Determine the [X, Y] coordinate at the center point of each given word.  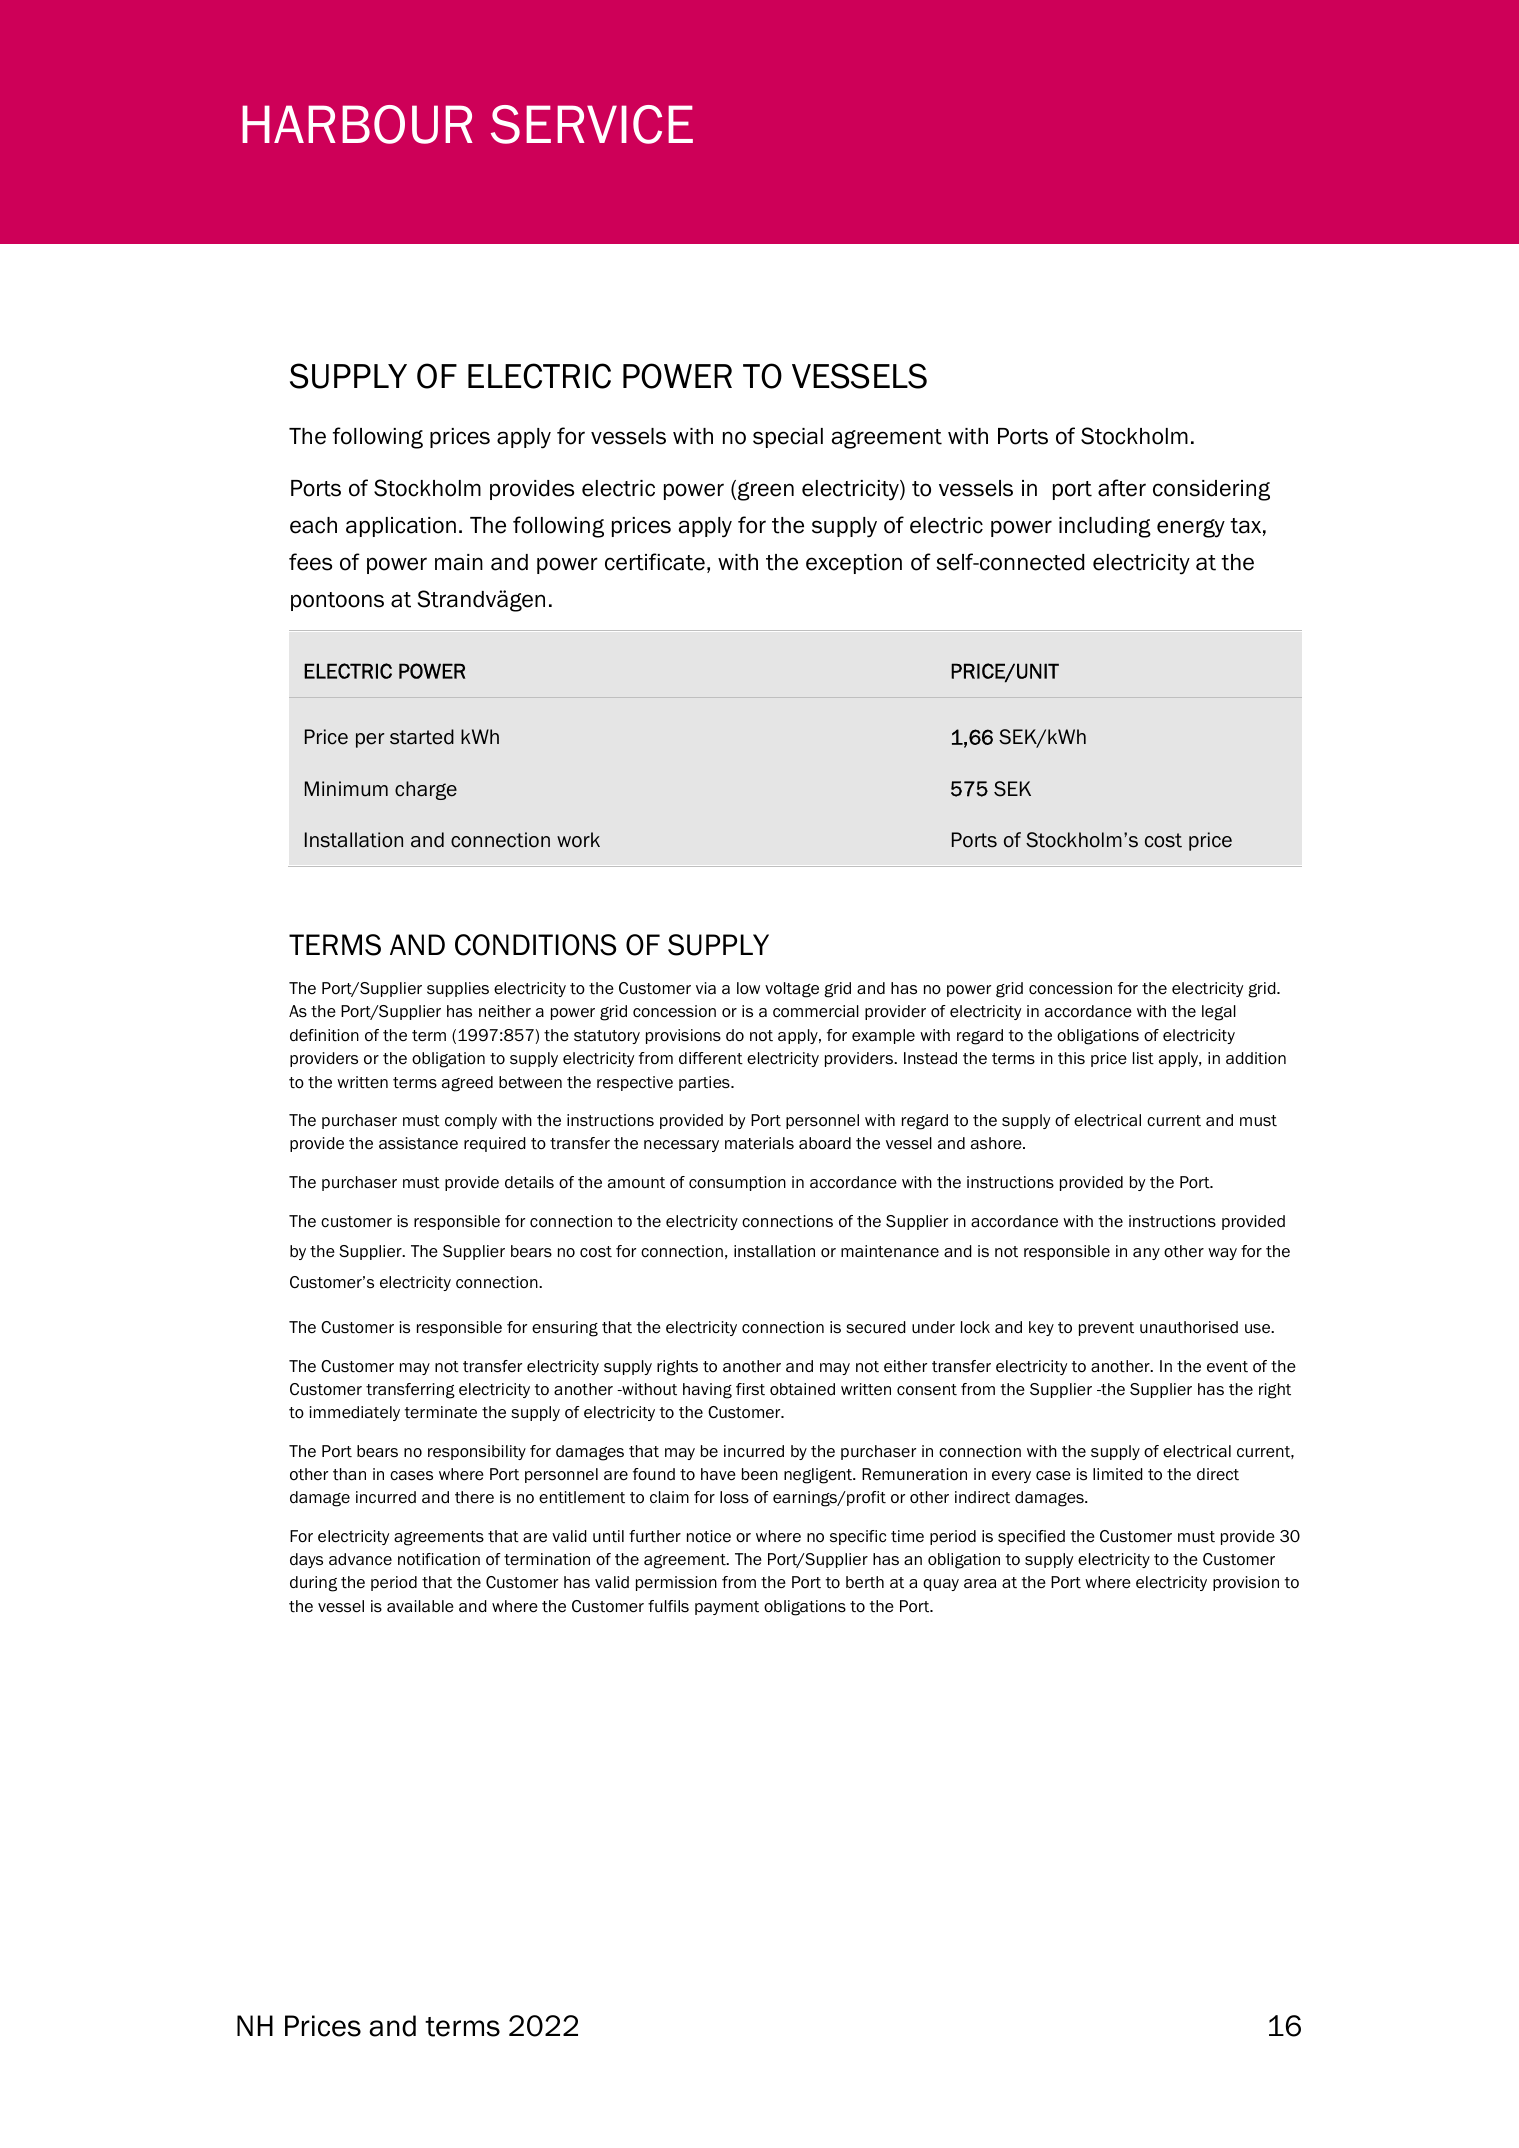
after [1122, 488]
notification [439, 1559]
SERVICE [592, 124]
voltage [792, 990]
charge [426, 790]
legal [1219, 1013]
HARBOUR [357, 124]
